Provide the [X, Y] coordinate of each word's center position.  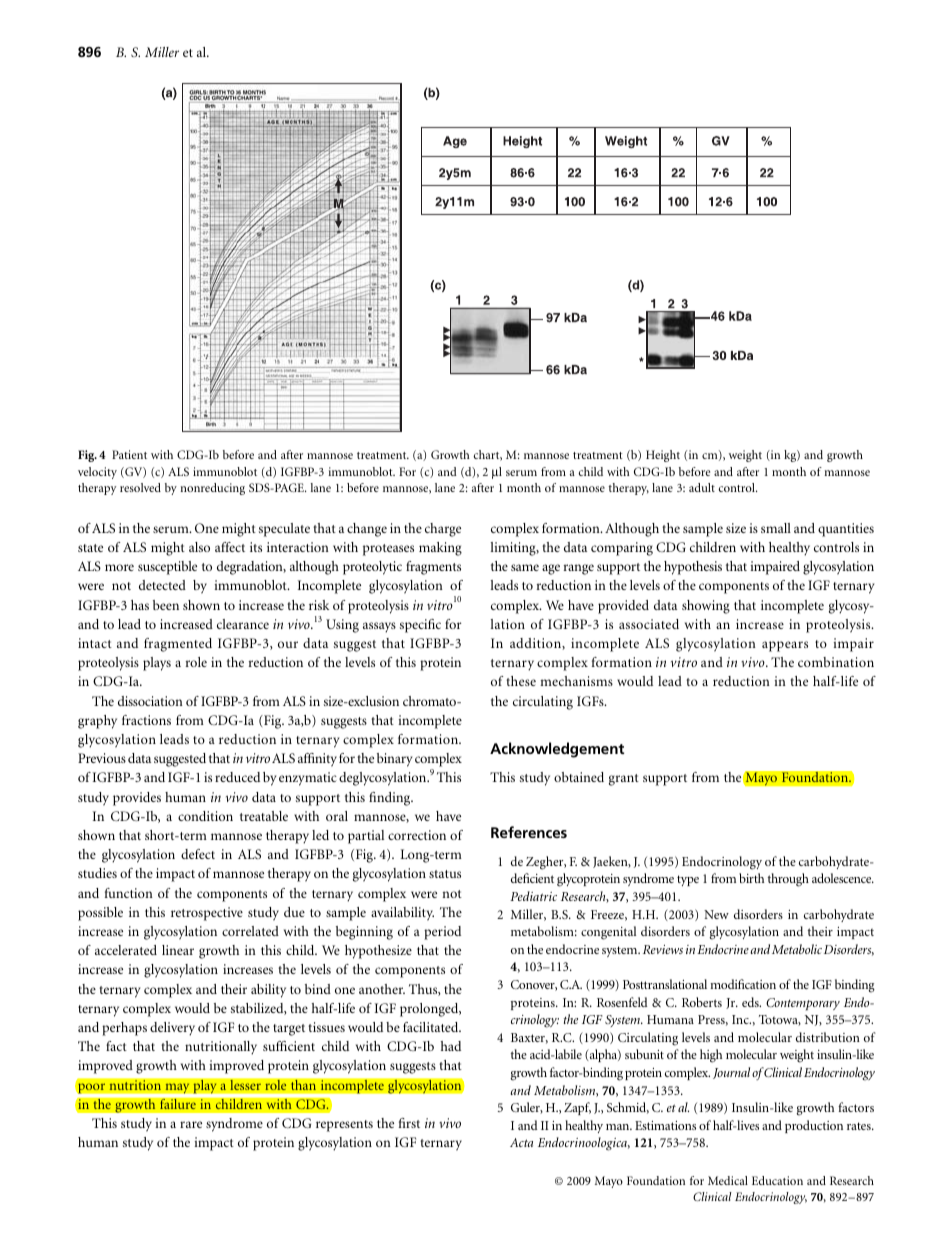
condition [205, 816]
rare [191, 1124]
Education [777, 1180]
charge [443, 530]
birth [751, 878]
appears [785, 646]
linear [178, 950]
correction [417, 835]
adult [702, 487]
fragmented [178, 645]
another [382, 989]
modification [743, 984]
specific [420, 626]
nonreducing [212, 489]
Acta [521, 1142]
